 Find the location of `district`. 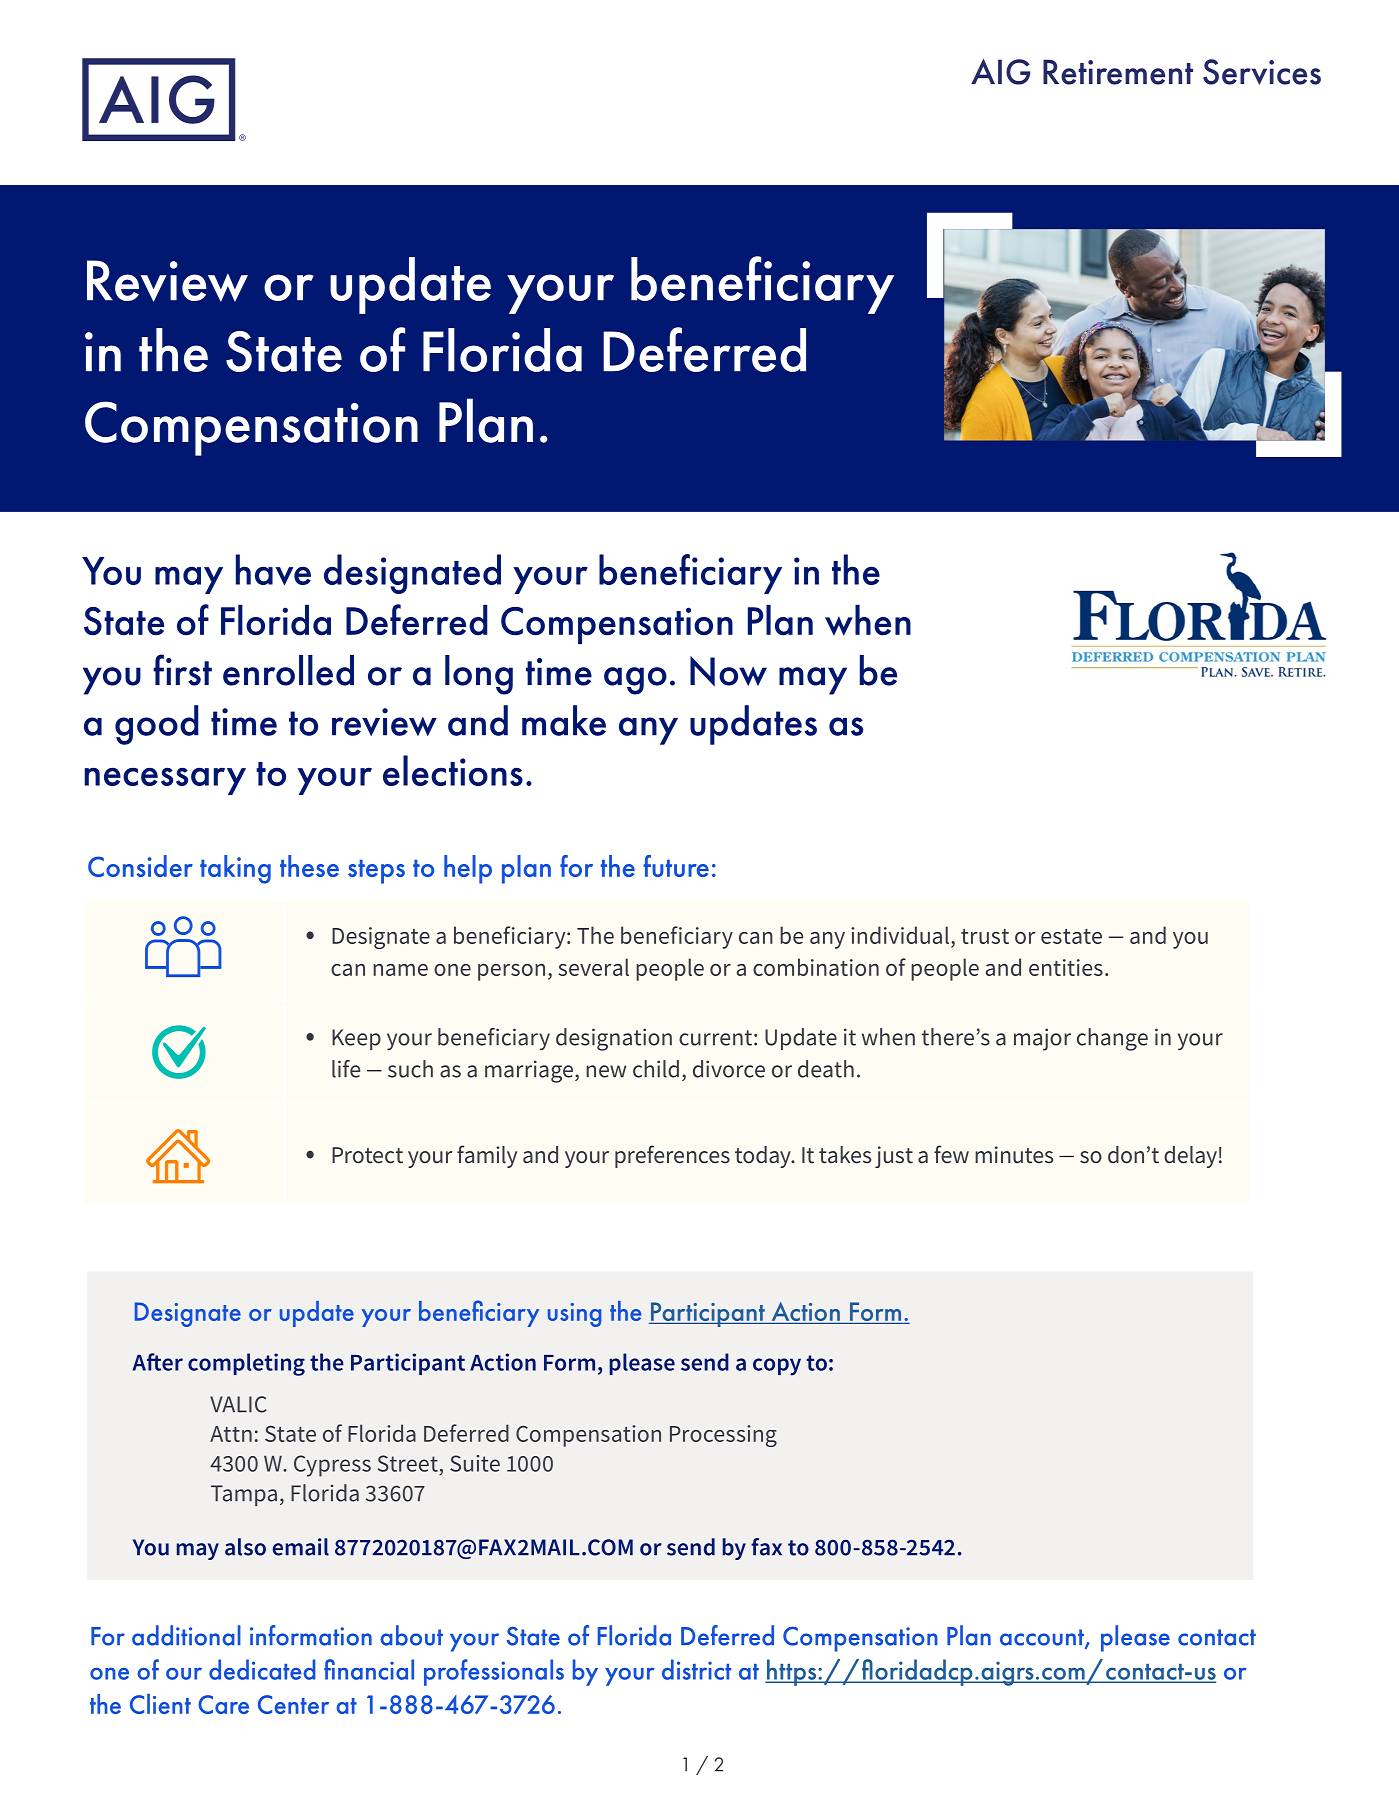

district is located at coordinates (696, 1669).
